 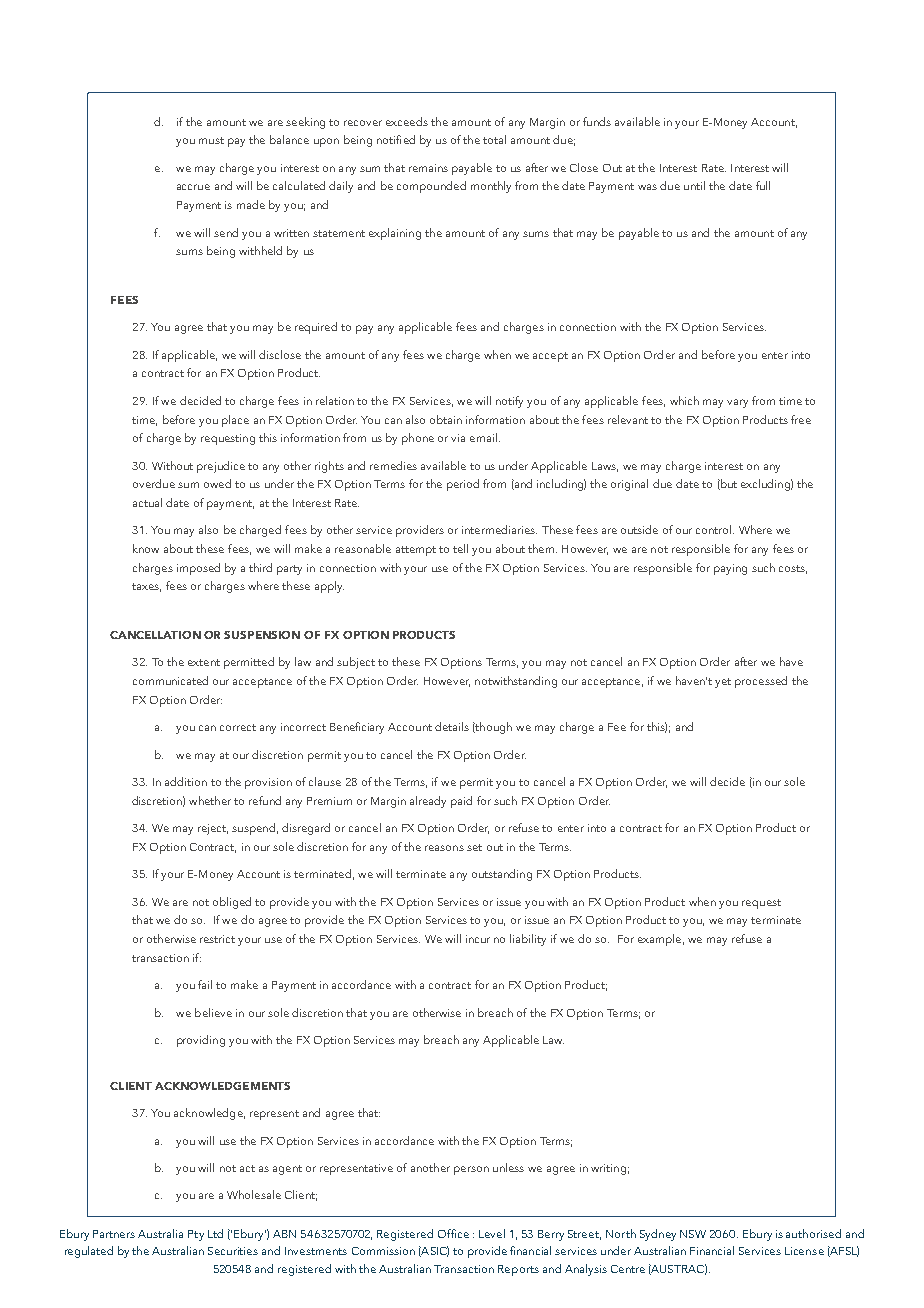 I want to click on Office, so click(x=453, y=1233).
